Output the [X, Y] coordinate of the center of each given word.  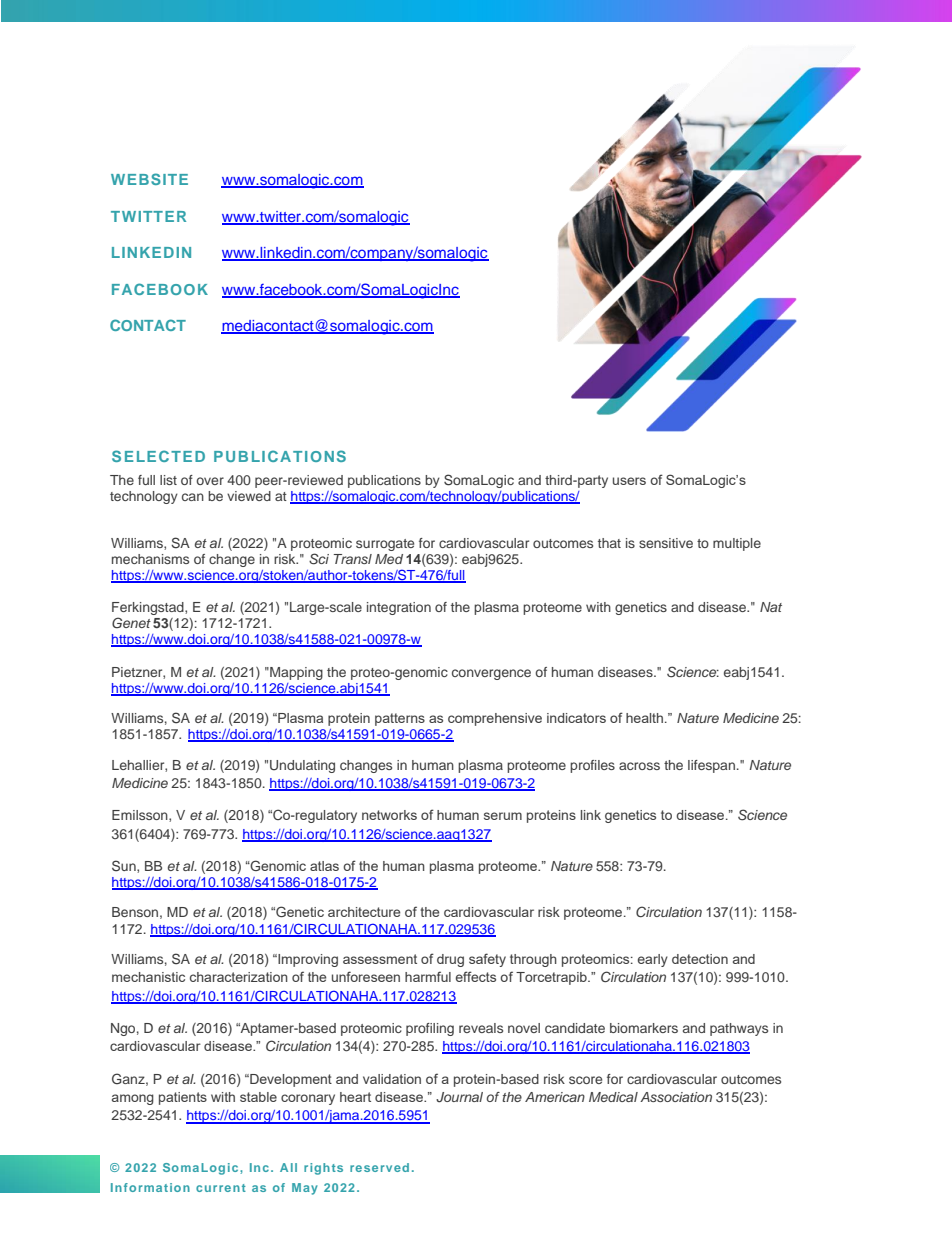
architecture [364, 912]
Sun [125, 866]
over [210, 481]
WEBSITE [149, 179]
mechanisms [150, 559]
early [653, 960]
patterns [400, 719]
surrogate [385, 545]
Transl [353, 559]
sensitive [666, 543]
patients [183, 1098]
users [629, 481]
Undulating [302, 766]
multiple [737, 544]
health [644, 718]
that [609, 543]
